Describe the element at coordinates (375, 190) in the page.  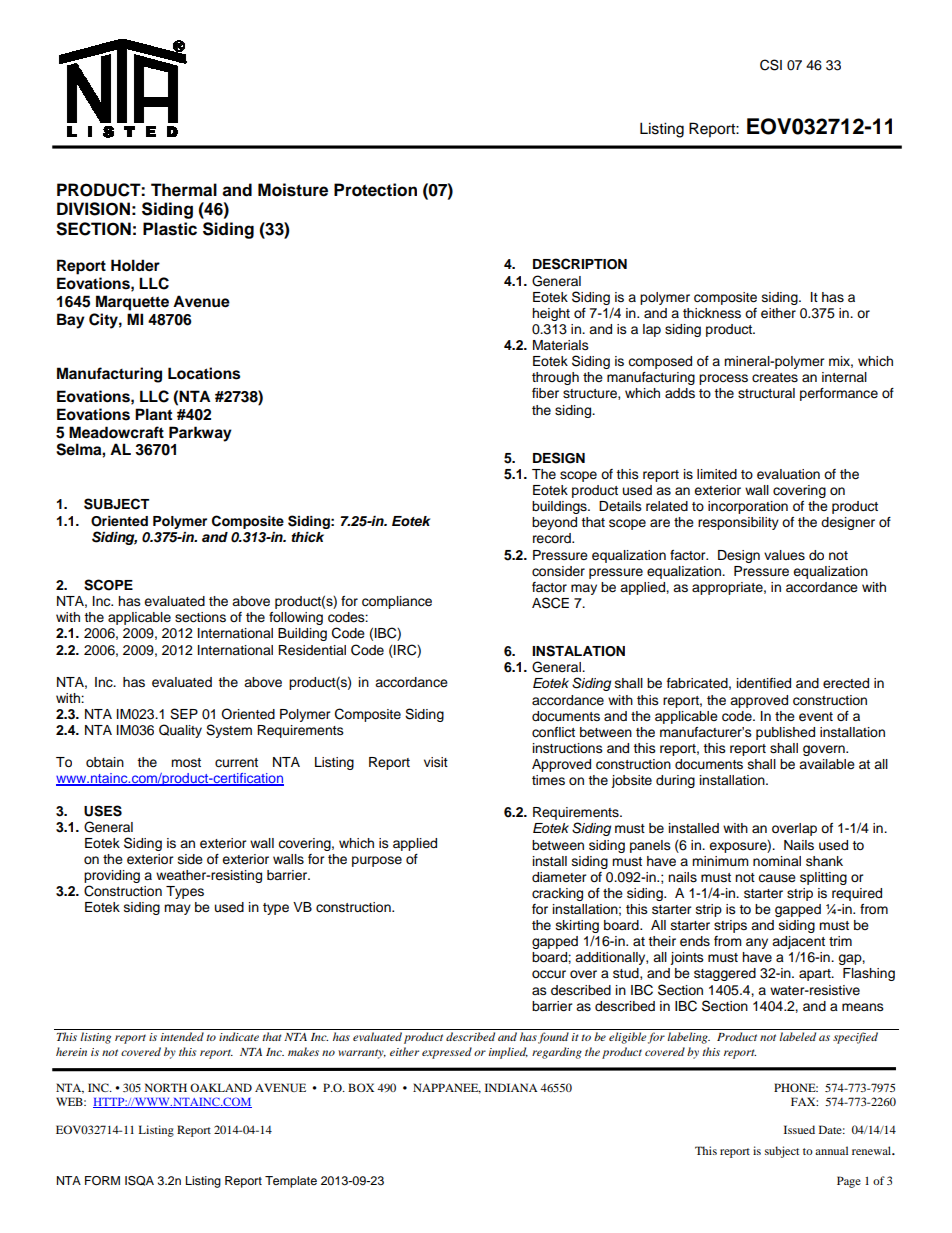
I see `Protection` at that location.
